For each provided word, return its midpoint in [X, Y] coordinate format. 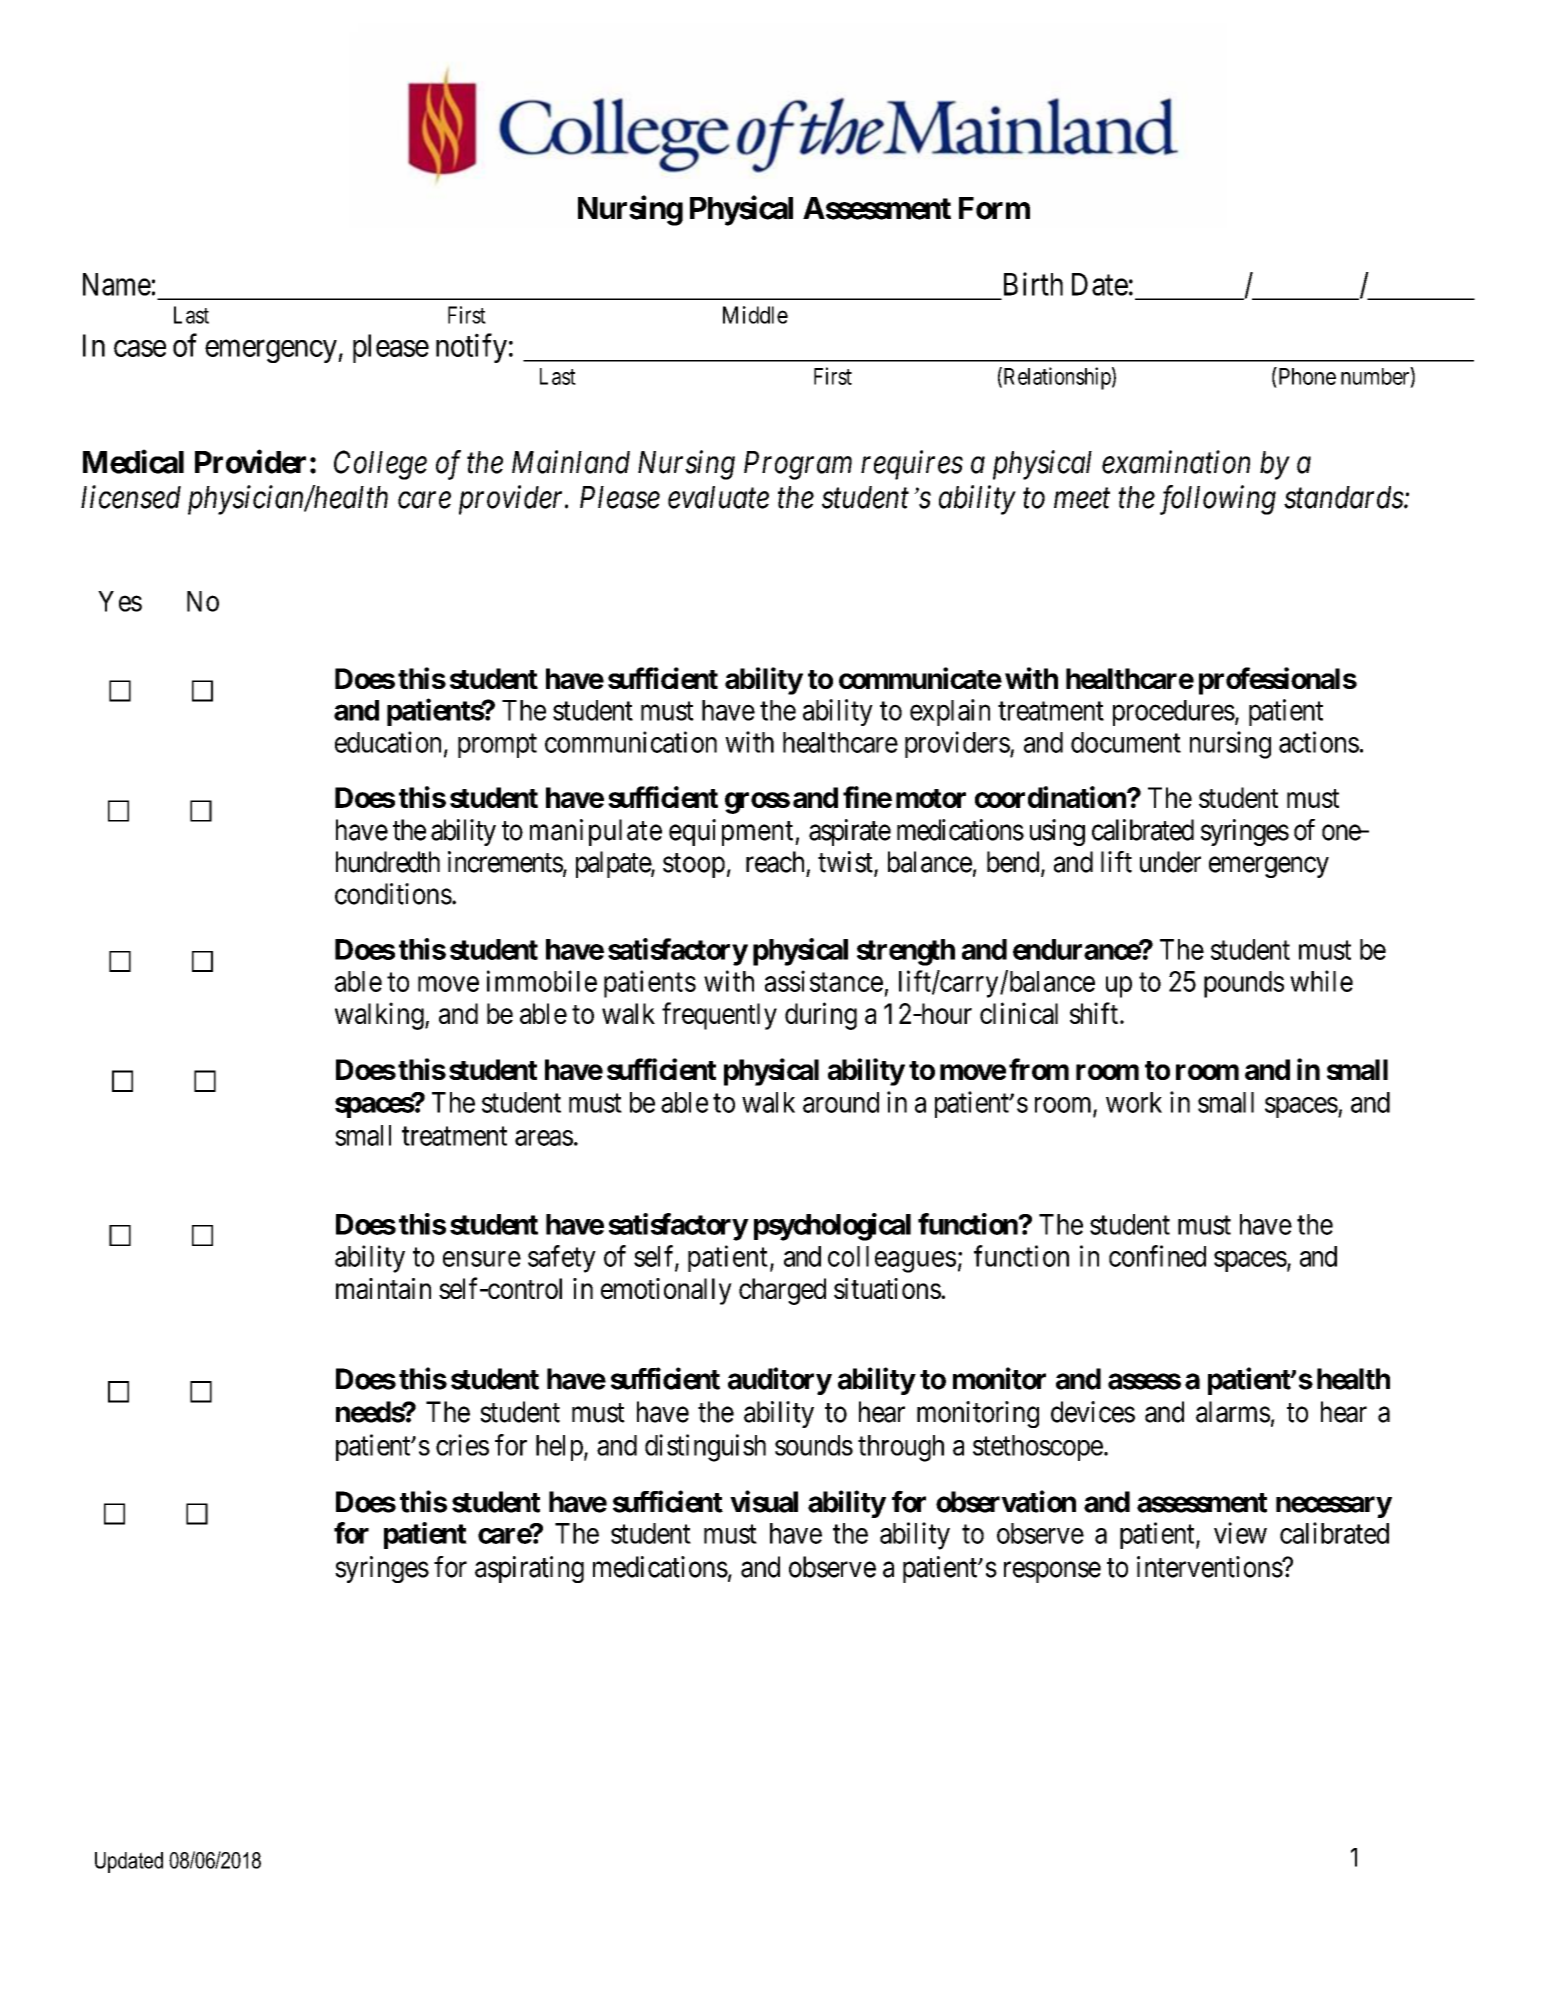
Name [117, 284]
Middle [755, 315]
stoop [694, 865]
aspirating [529, 1569]
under [1170, 862]
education [388, 742]
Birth [1033, 284]
